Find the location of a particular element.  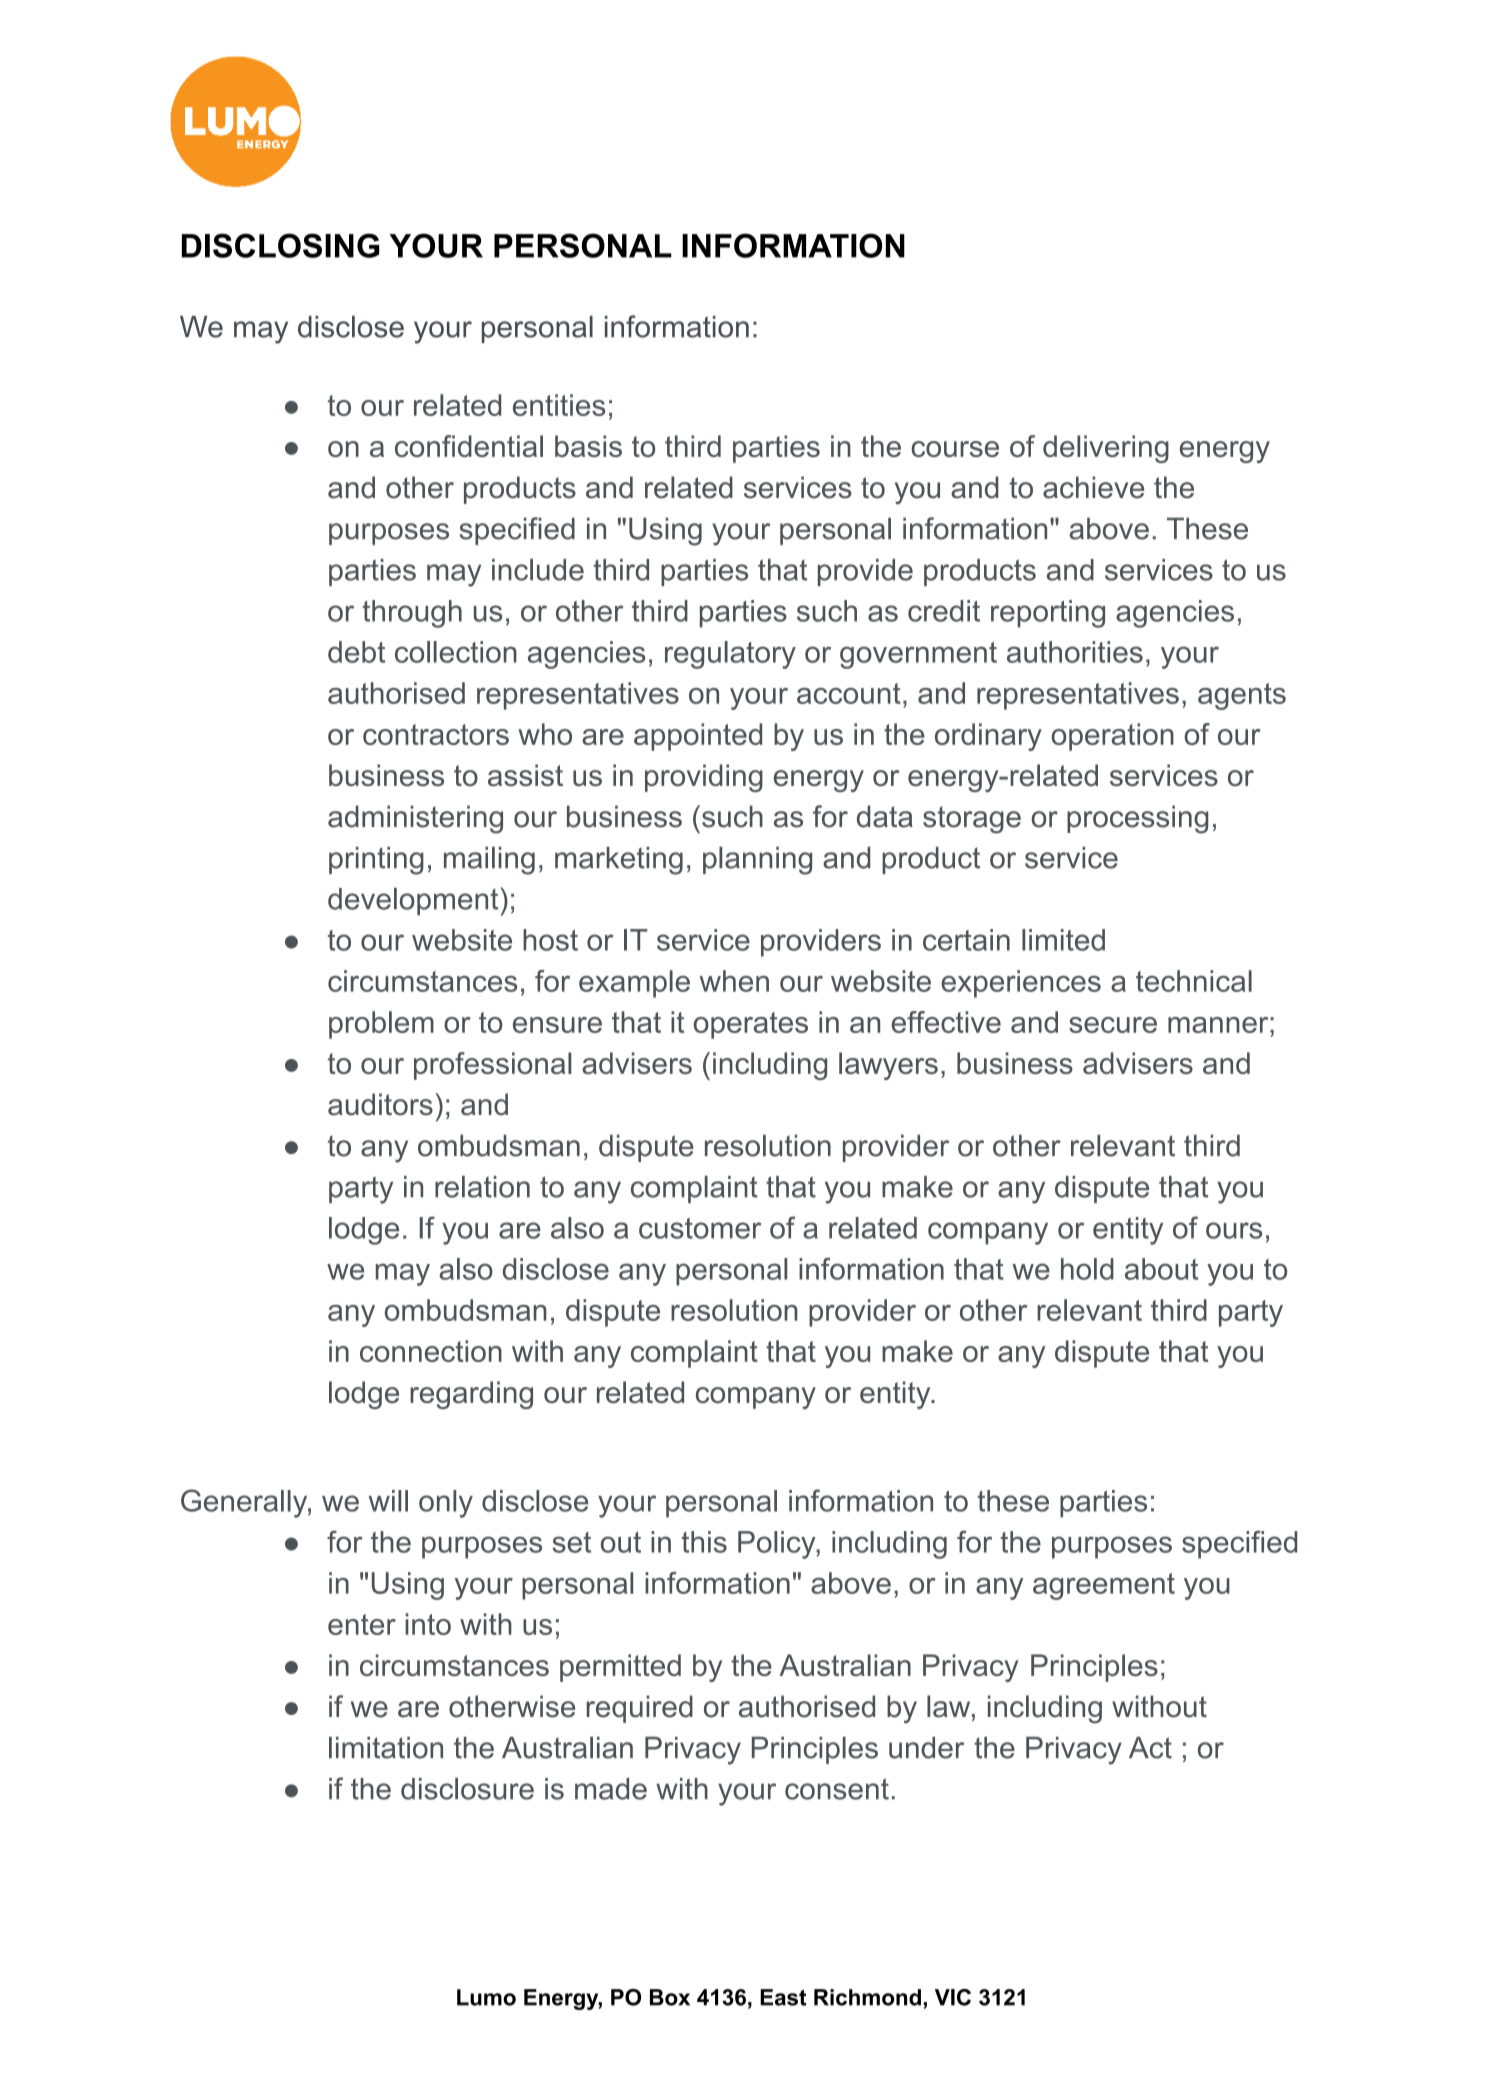

secure is located at coordinates (1113, 1025).
